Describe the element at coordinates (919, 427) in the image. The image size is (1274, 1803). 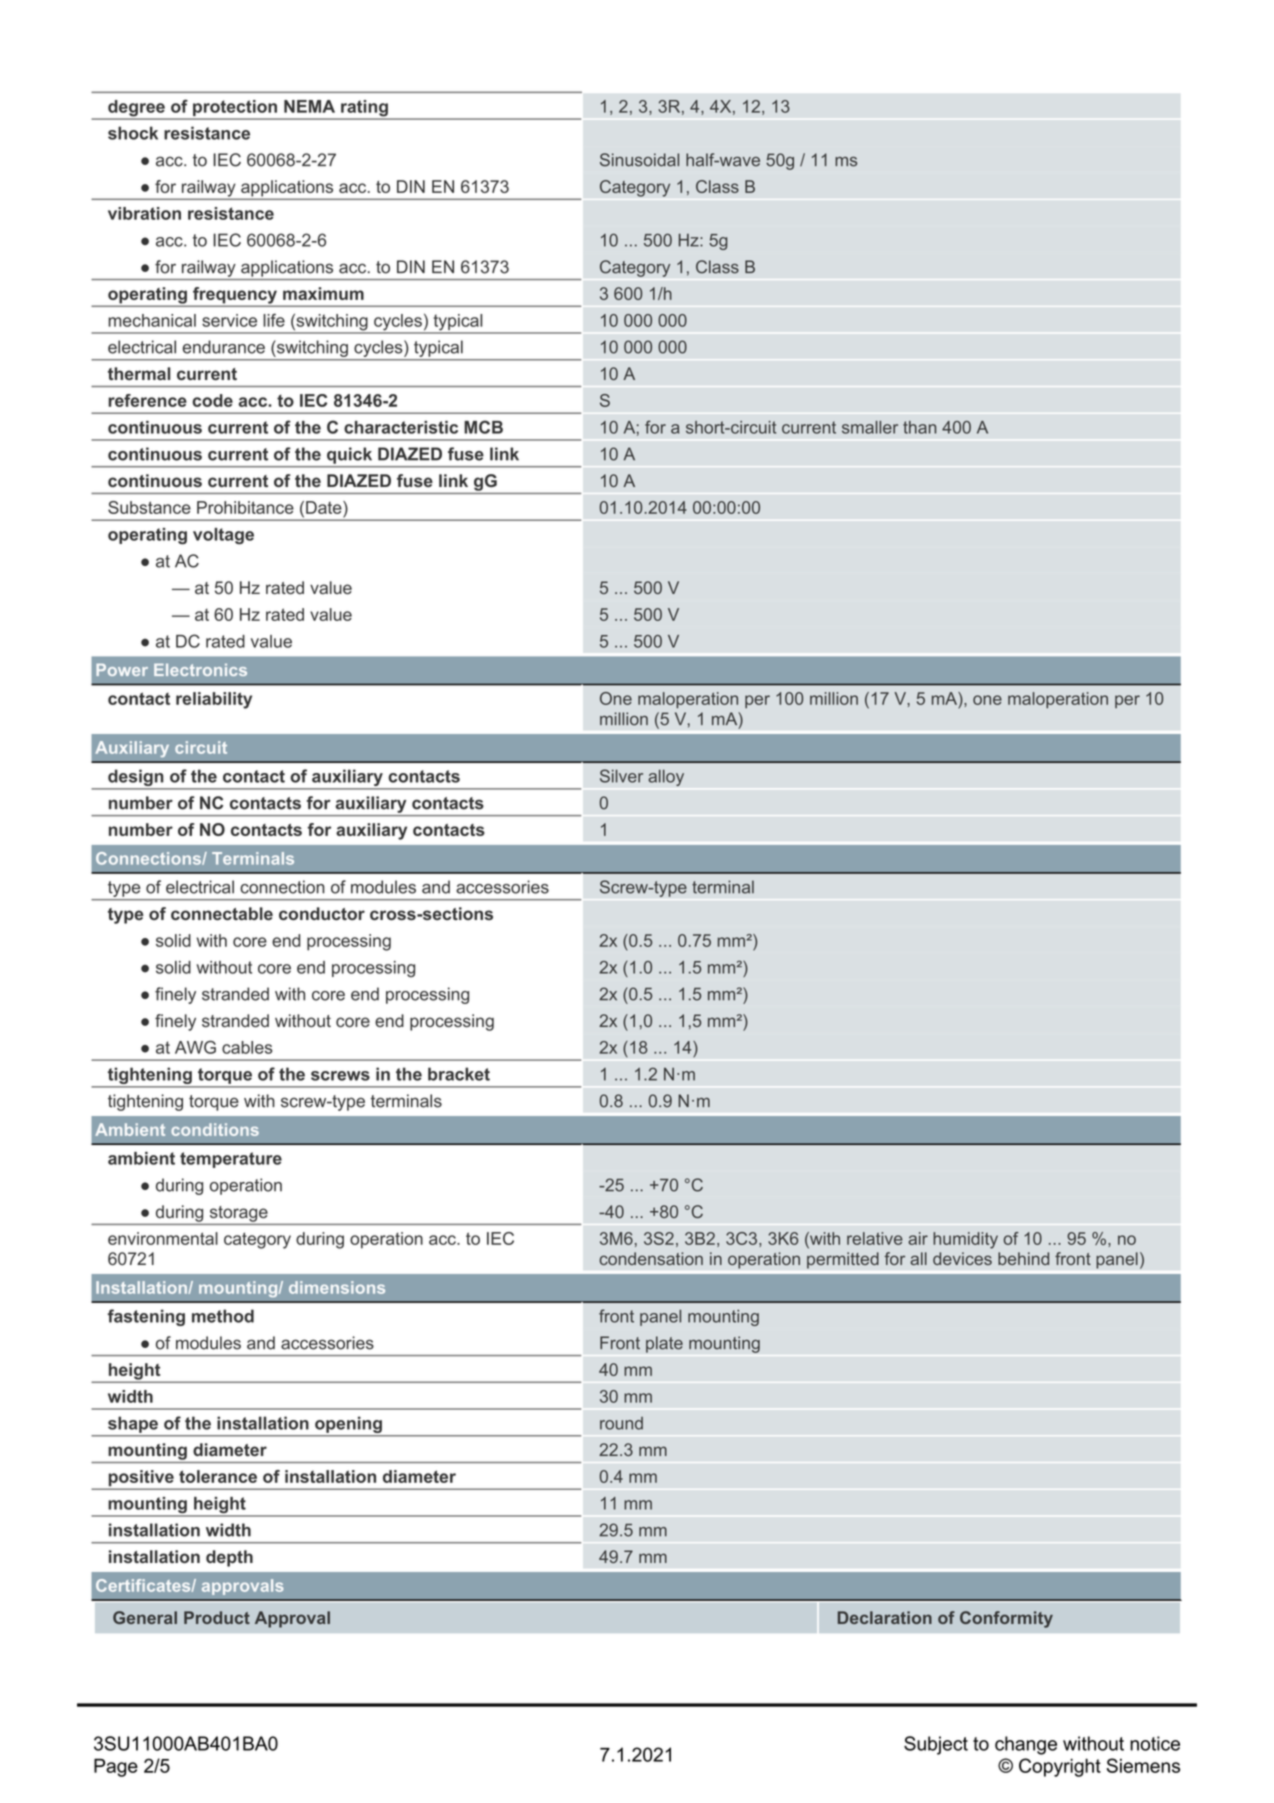
I see `than` at that location.
